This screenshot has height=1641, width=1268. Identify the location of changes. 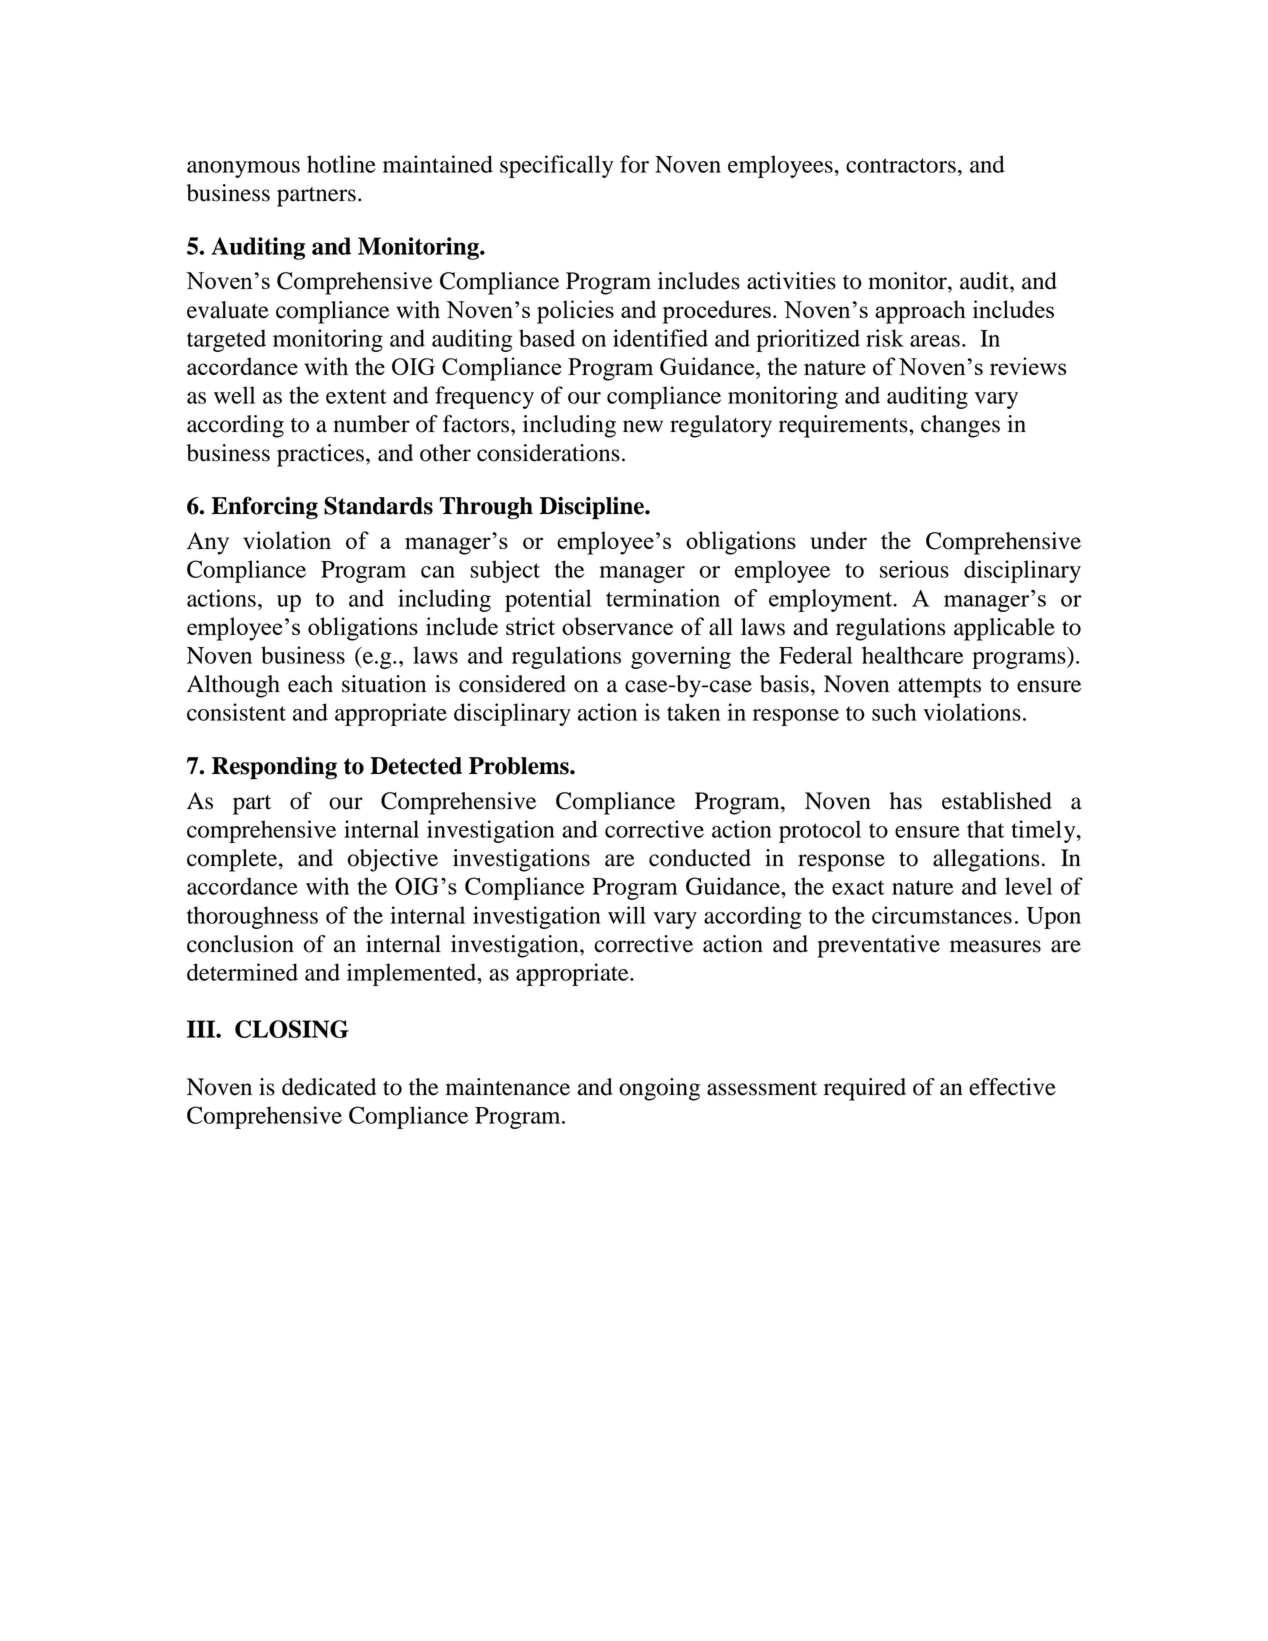
(960, 426).
